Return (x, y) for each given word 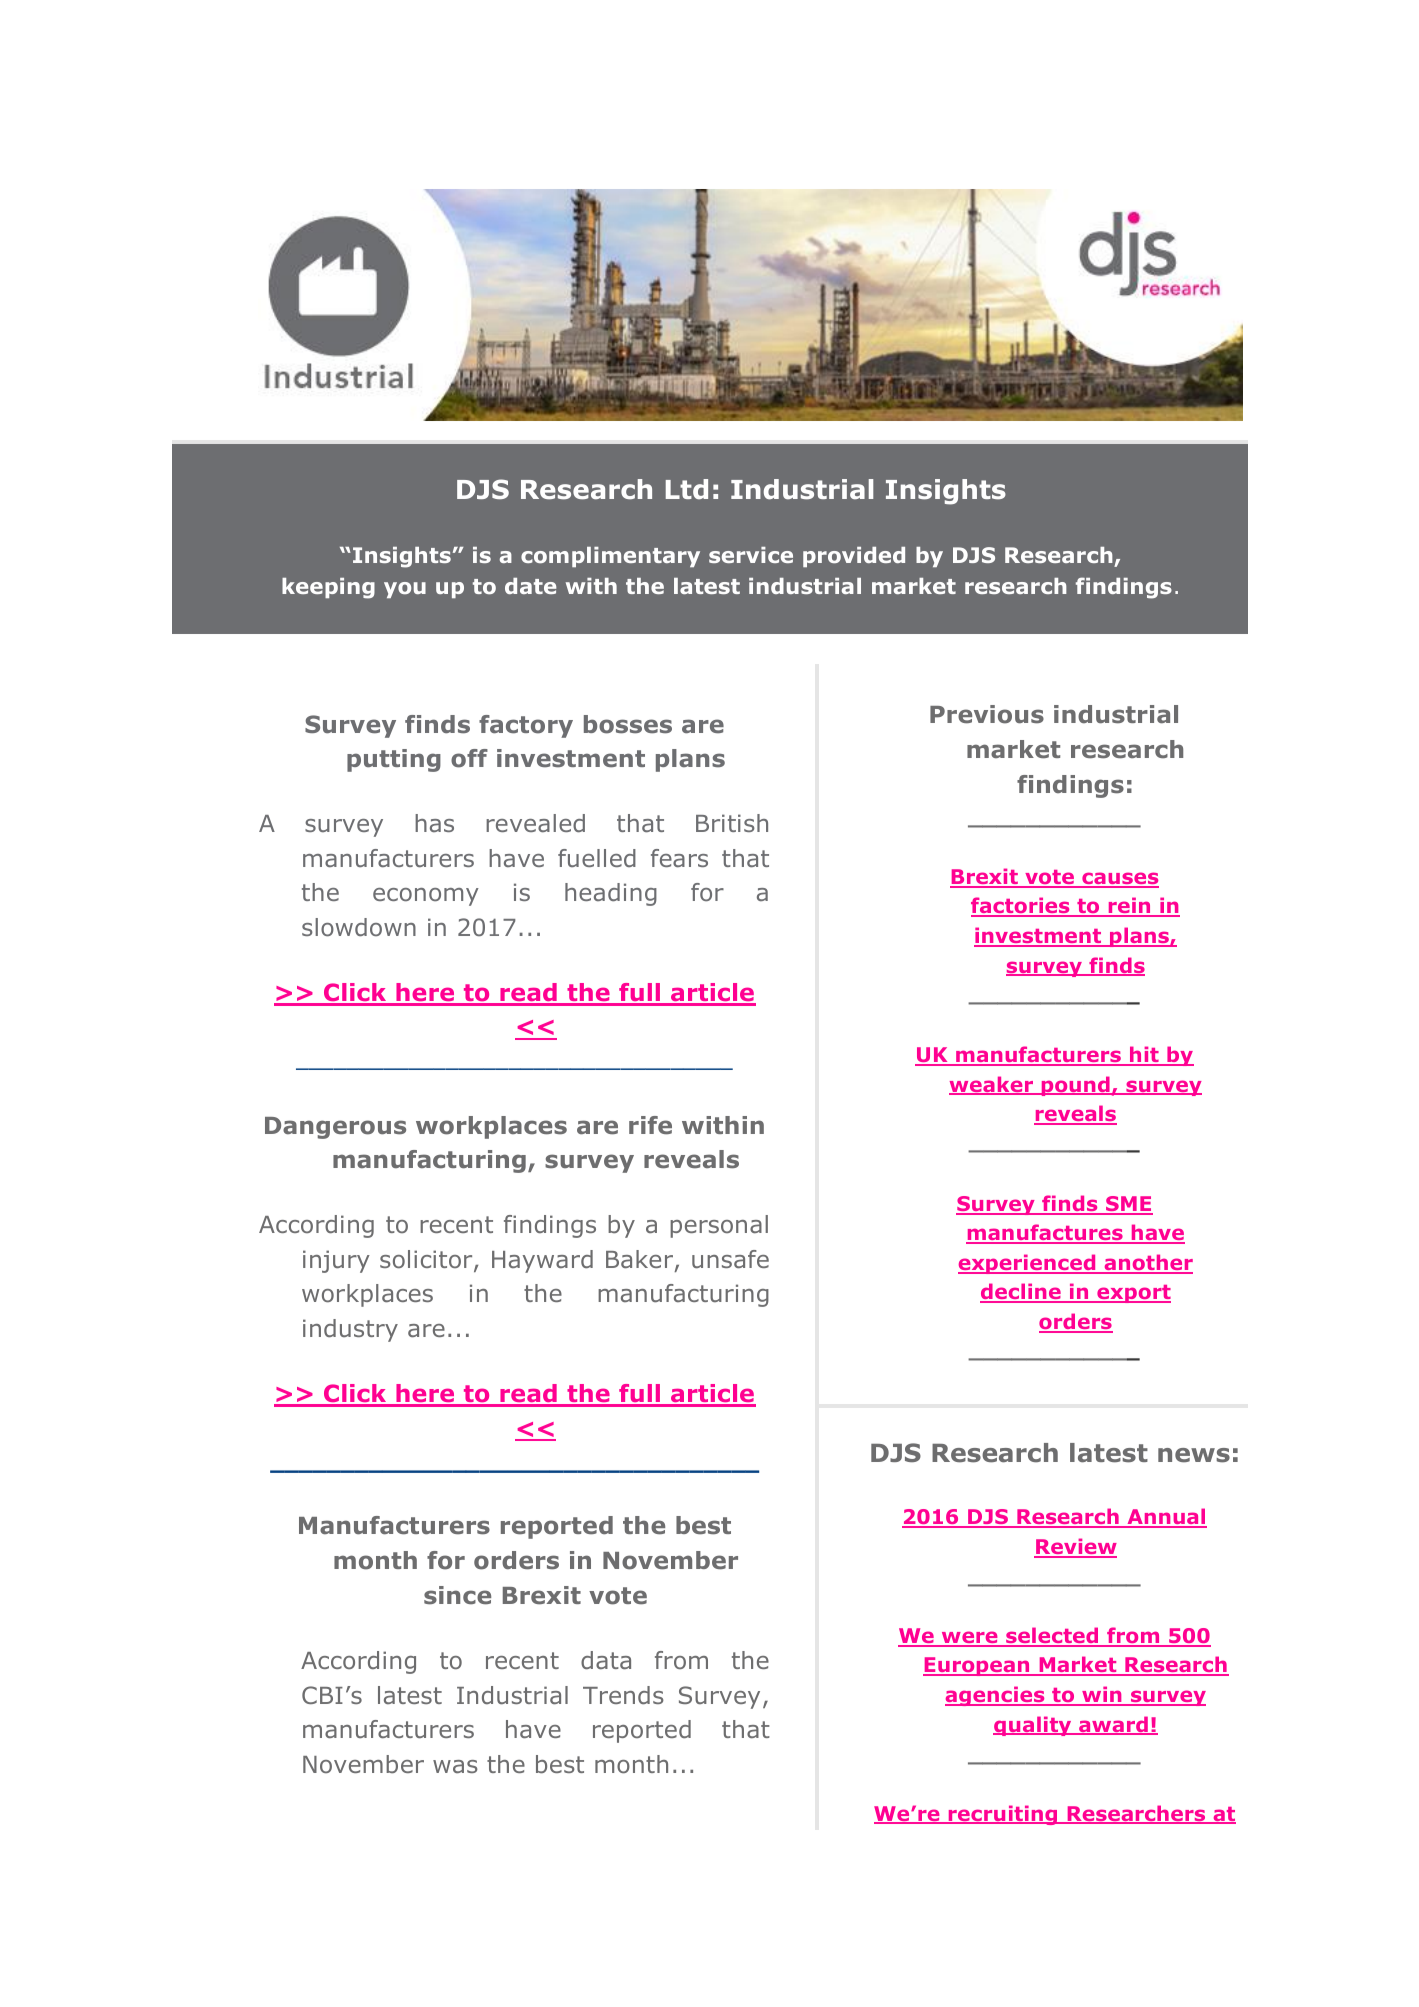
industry (350, 1330)
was (455, 1766)
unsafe (730, 1259)
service (751, 555)
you (405, 590)
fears (679, 858)
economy (426, 897)
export (1133, 1294)
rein (1129, 907)
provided (854, 557)
